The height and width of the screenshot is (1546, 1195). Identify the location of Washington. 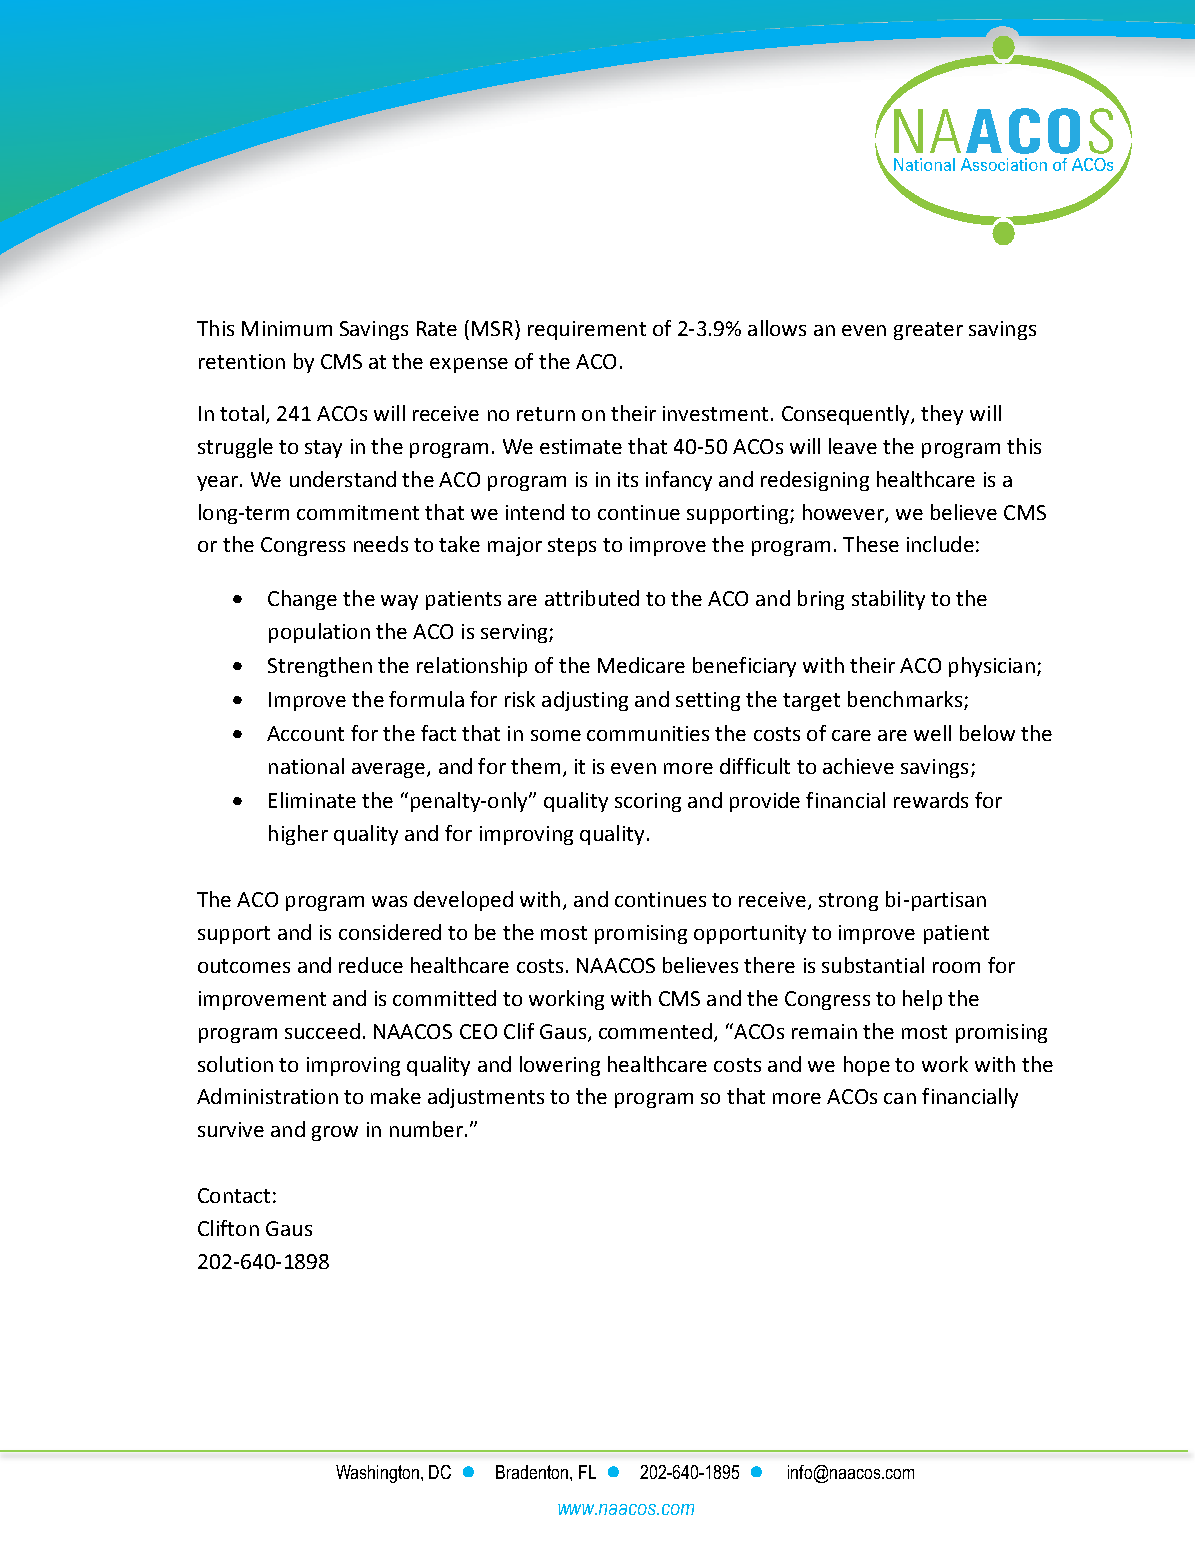
(377, 1474).
